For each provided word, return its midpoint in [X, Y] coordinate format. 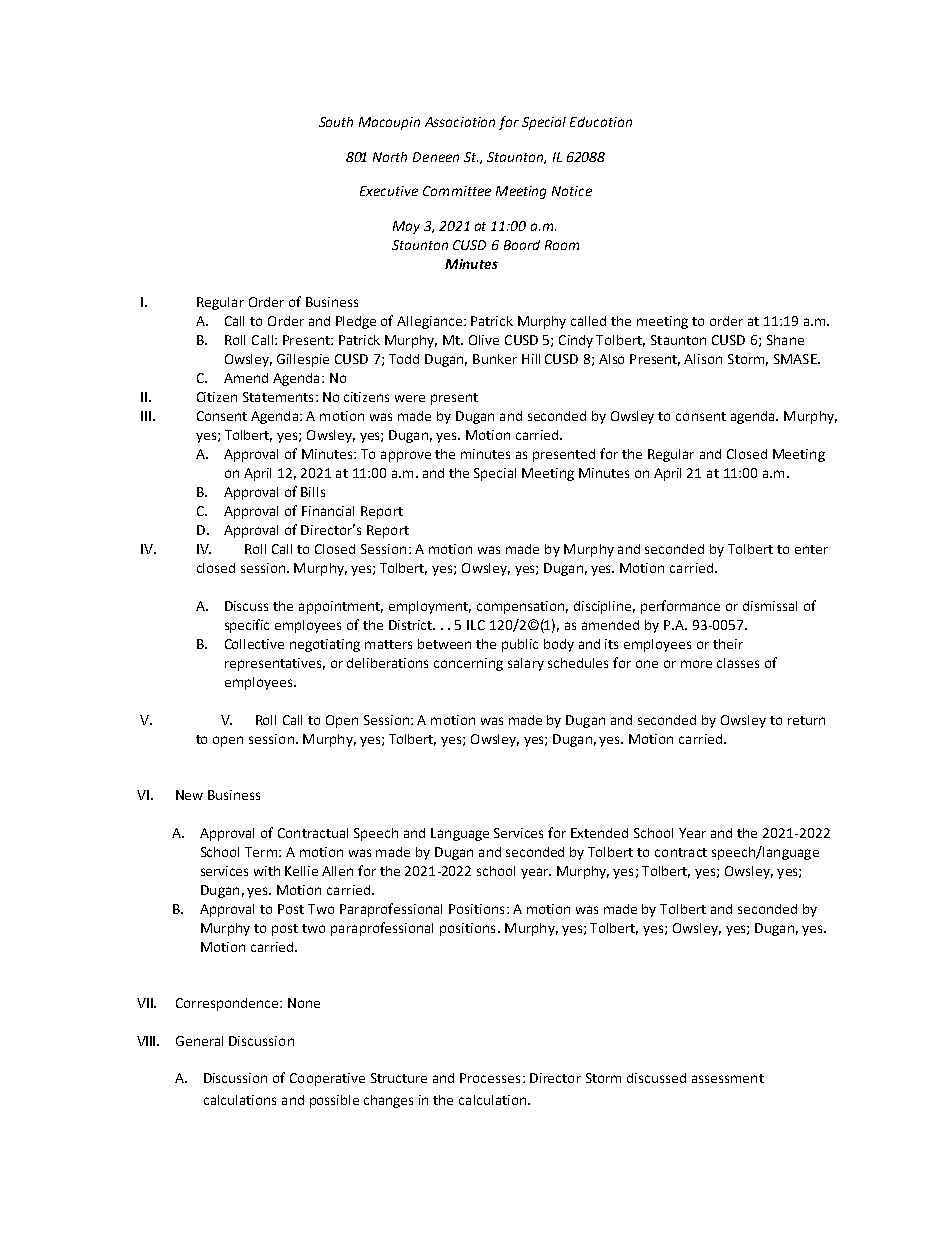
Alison [703, 359]
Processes [490, 1078]
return [806, 720]
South [336, 122]
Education [601, 122]
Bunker [495, 359]
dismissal [770, 606]
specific [247, 626]
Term [262, 852]
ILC [476, 625]
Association [460, 122]
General [199, 1041]
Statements [278, 397]
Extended [599, 833]
